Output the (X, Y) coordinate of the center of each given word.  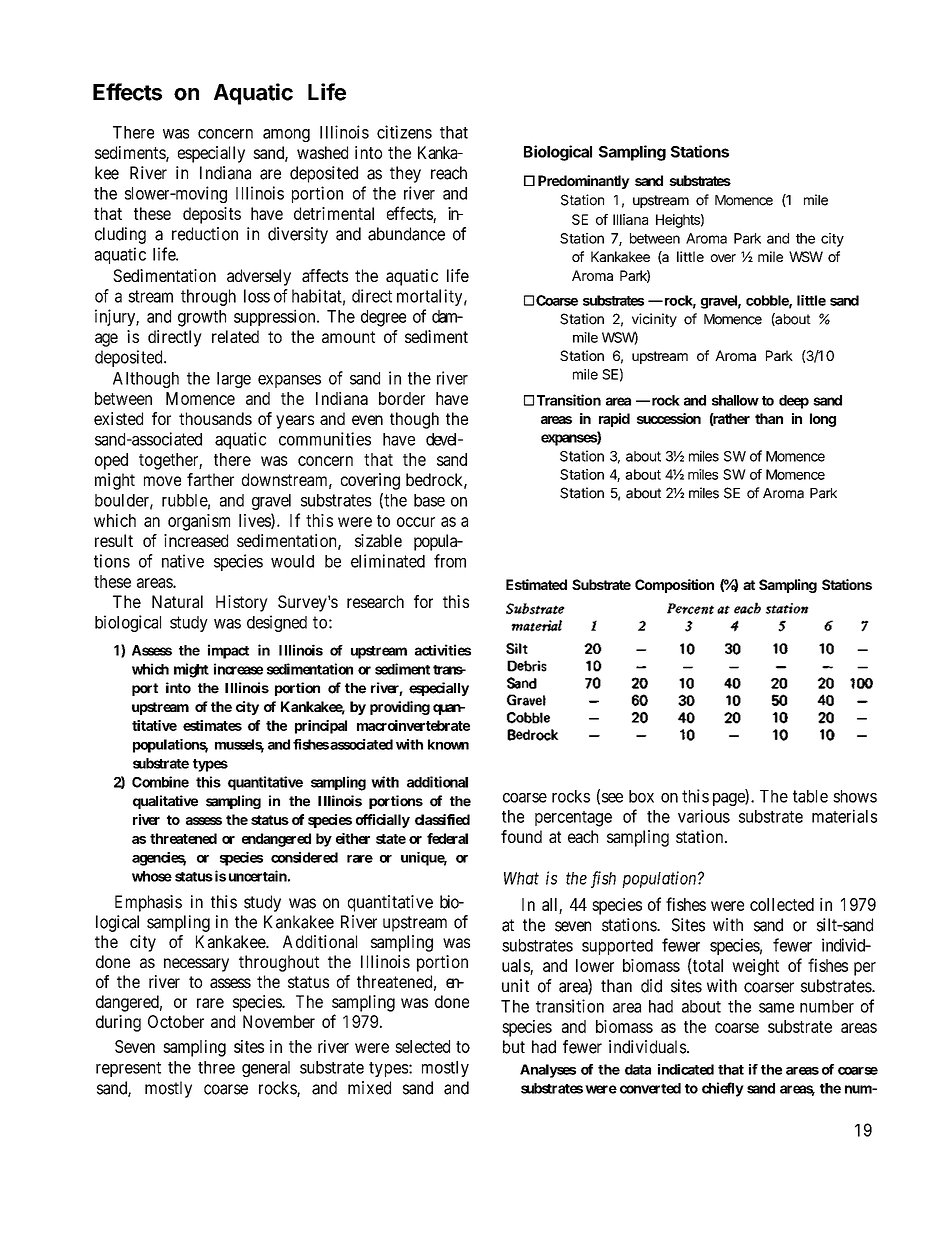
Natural (177, 601)
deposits (212, 215)
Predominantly (584, 182)
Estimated (536, 584)
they (405, 174)
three (216, 1067)
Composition (674, 586)
